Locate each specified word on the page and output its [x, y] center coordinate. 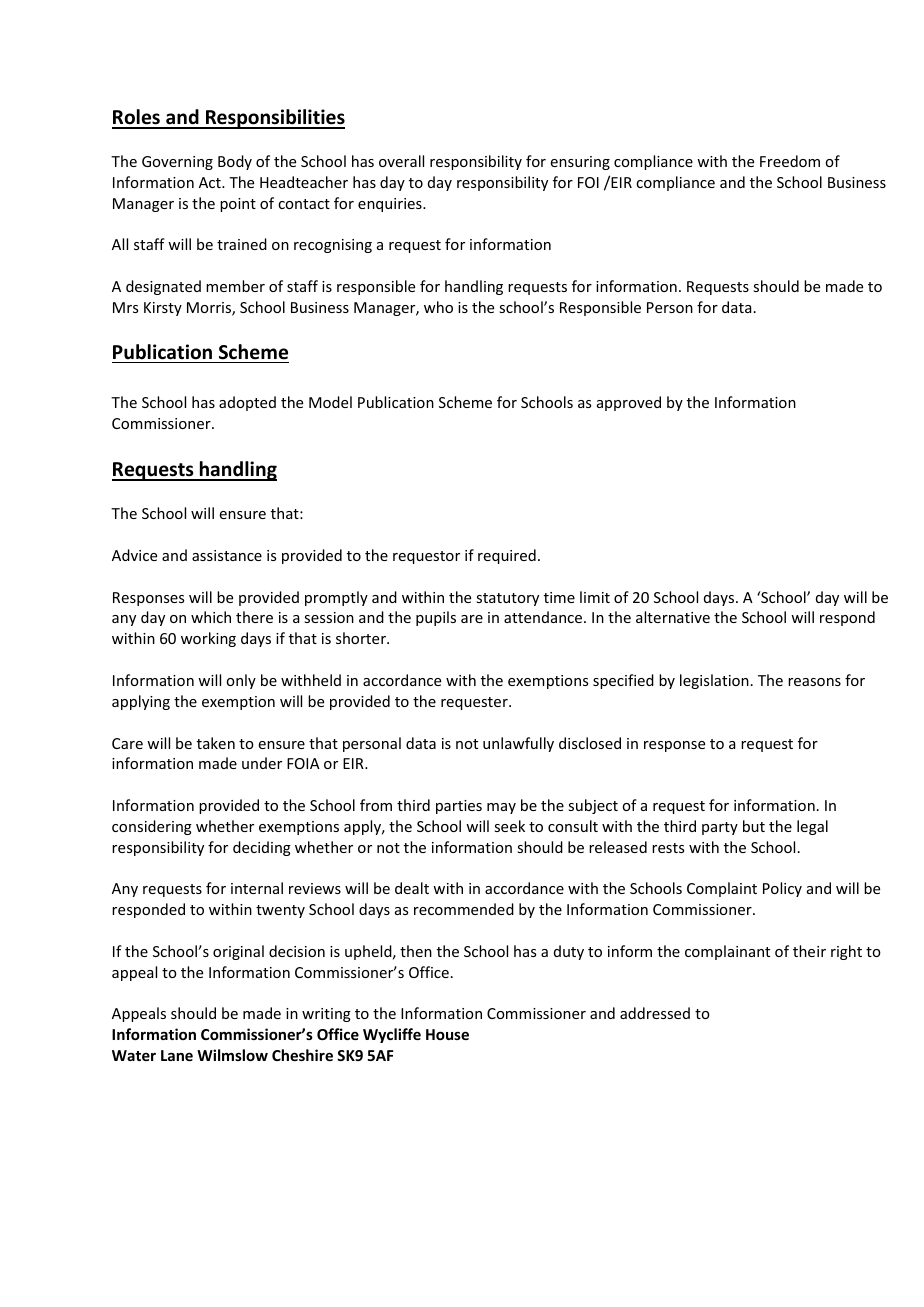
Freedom [790, 161]
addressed [655, 1013]
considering [152, 827]
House [447, 1034]
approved [629, 403]
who [438, 307]
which [211, 617]
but [754, 826]
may [501, 808]
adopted [247, 403]
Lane [177, 1055]
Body [235, 162]
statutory [507, 599]
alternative [673, 617]
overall [401, 161]
